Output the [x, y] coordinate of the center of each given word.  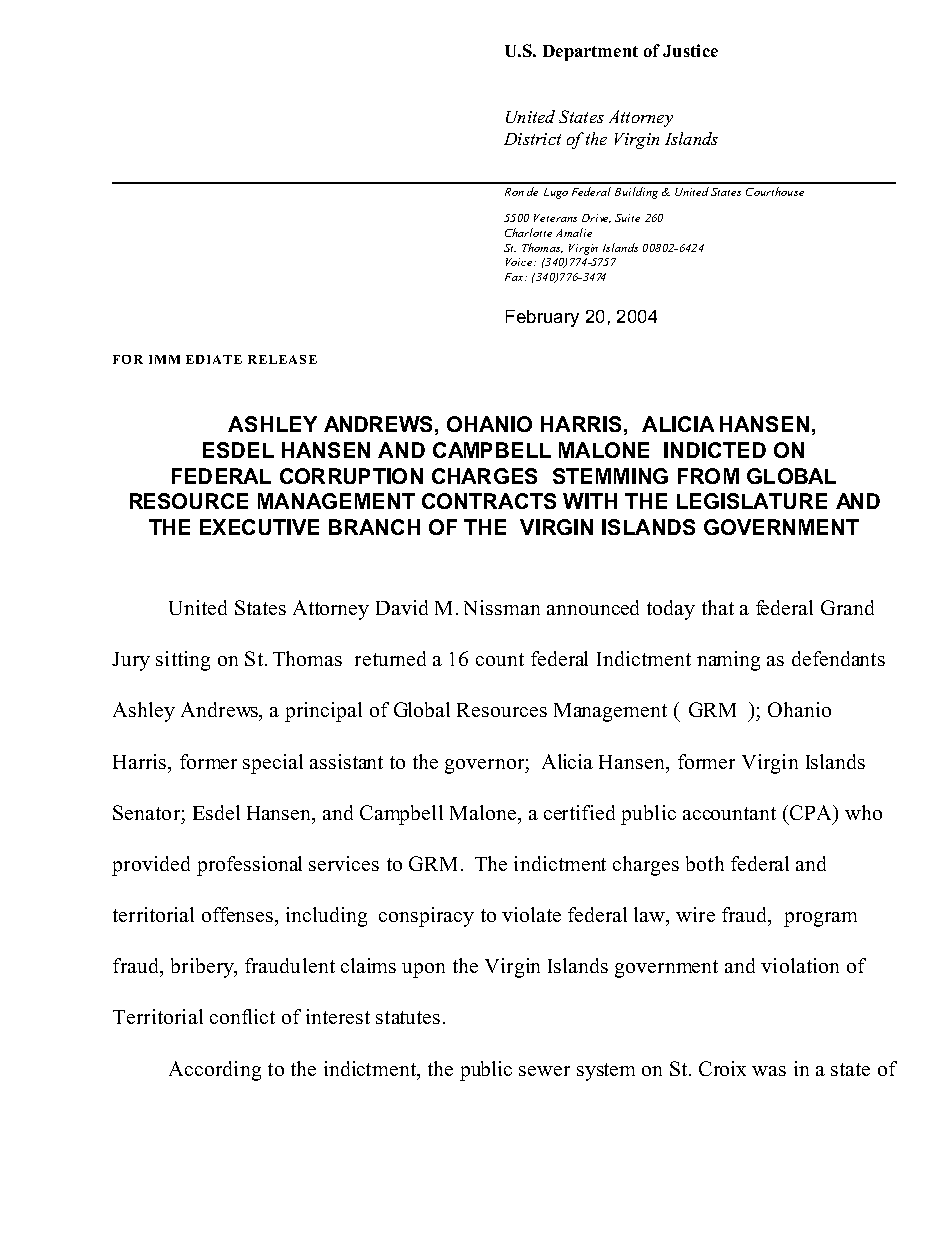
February [542, 318]
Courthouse [775, 191]
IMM [164, 359]
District [532, 139]
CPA [812, 812]
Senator [146, 812]
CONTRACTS [489, 501]
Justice [690, 50]
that [718, 607]
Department [590, 53]
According [215, 1071]
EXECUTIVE [259, 527]
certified [579, 812]
